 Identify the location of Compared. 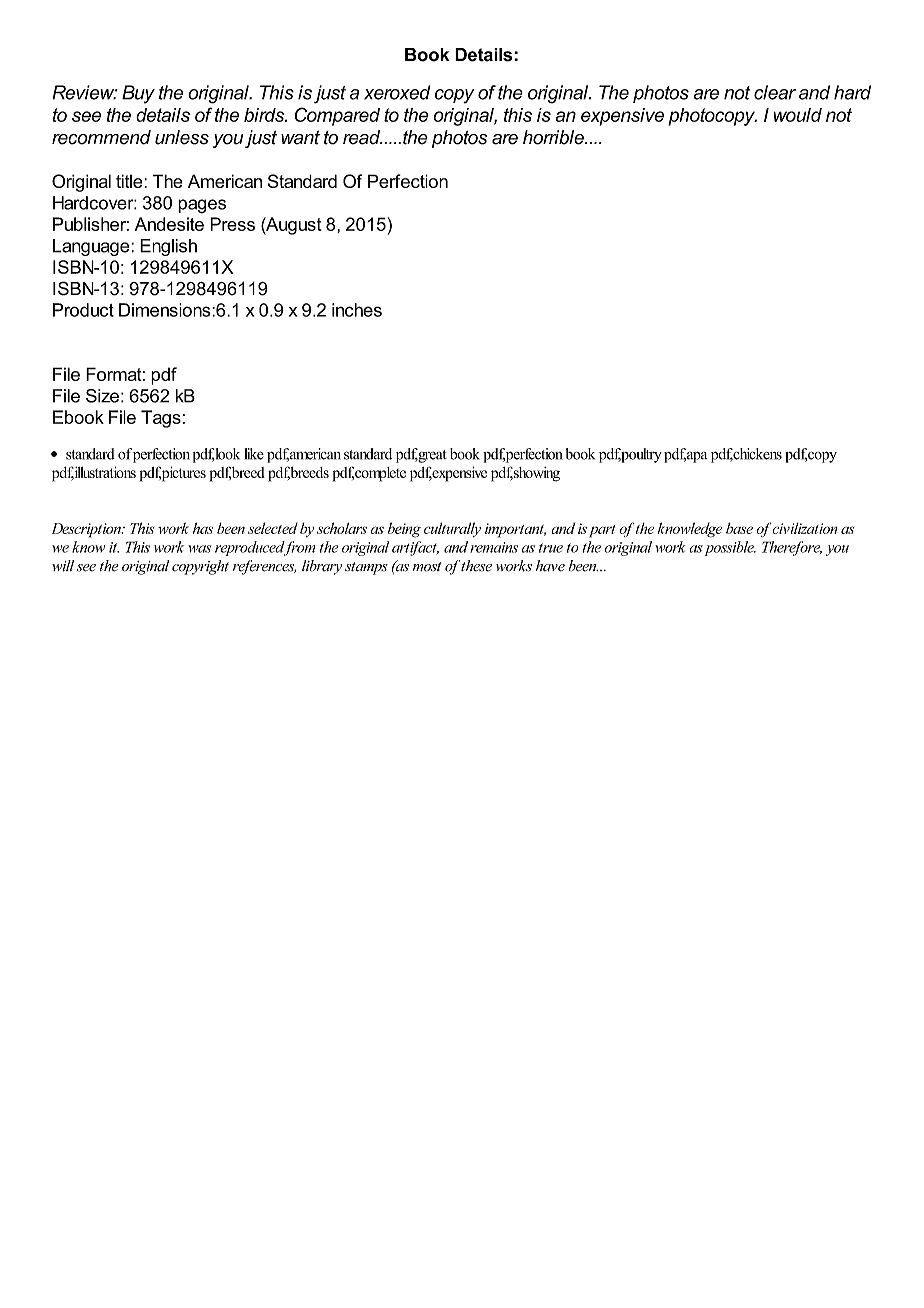
(337, 116).
